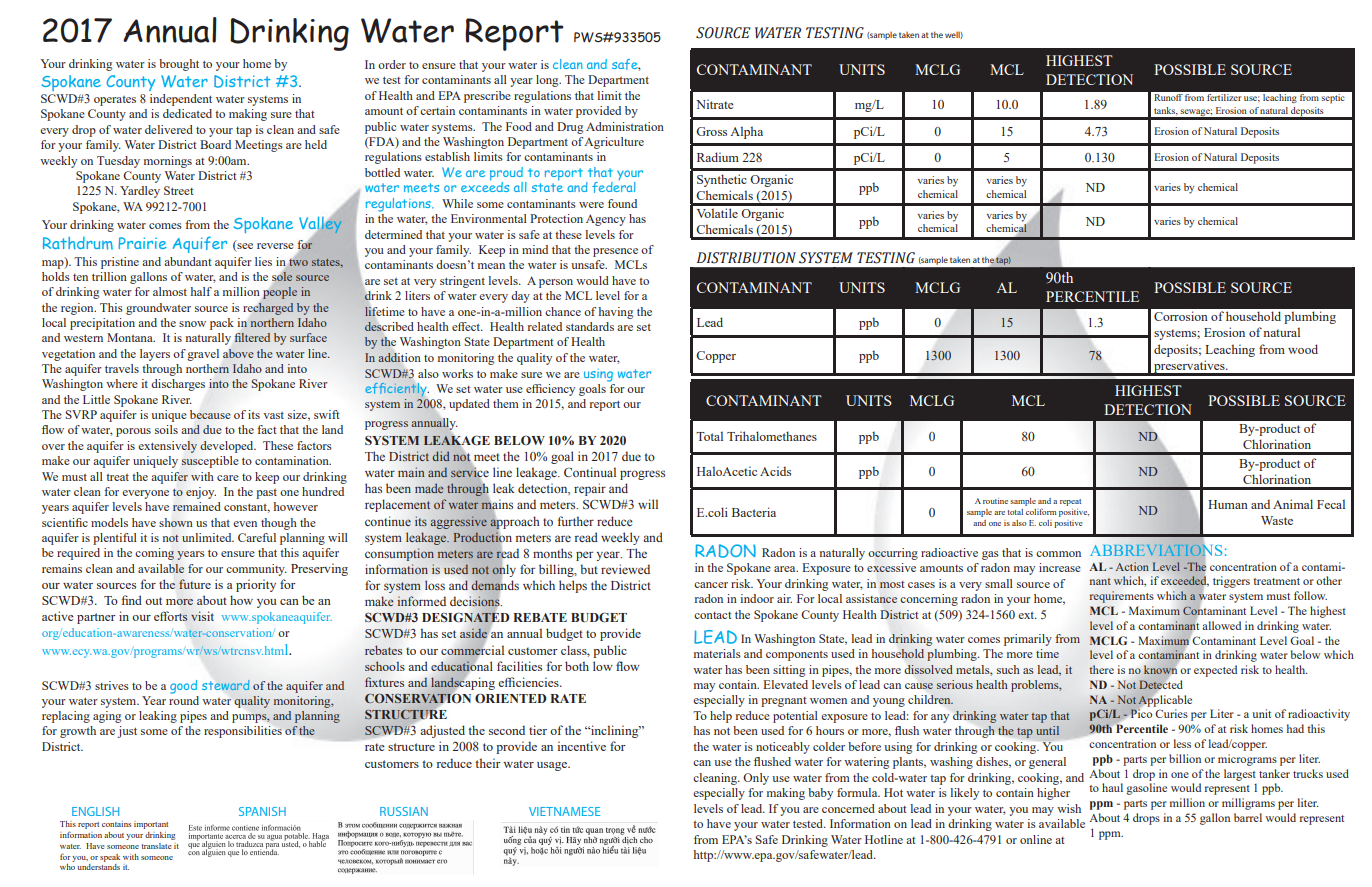  What do you see at coordinates (181, 100) in the page?
I see `independent` at bounding box center [181, 100].
